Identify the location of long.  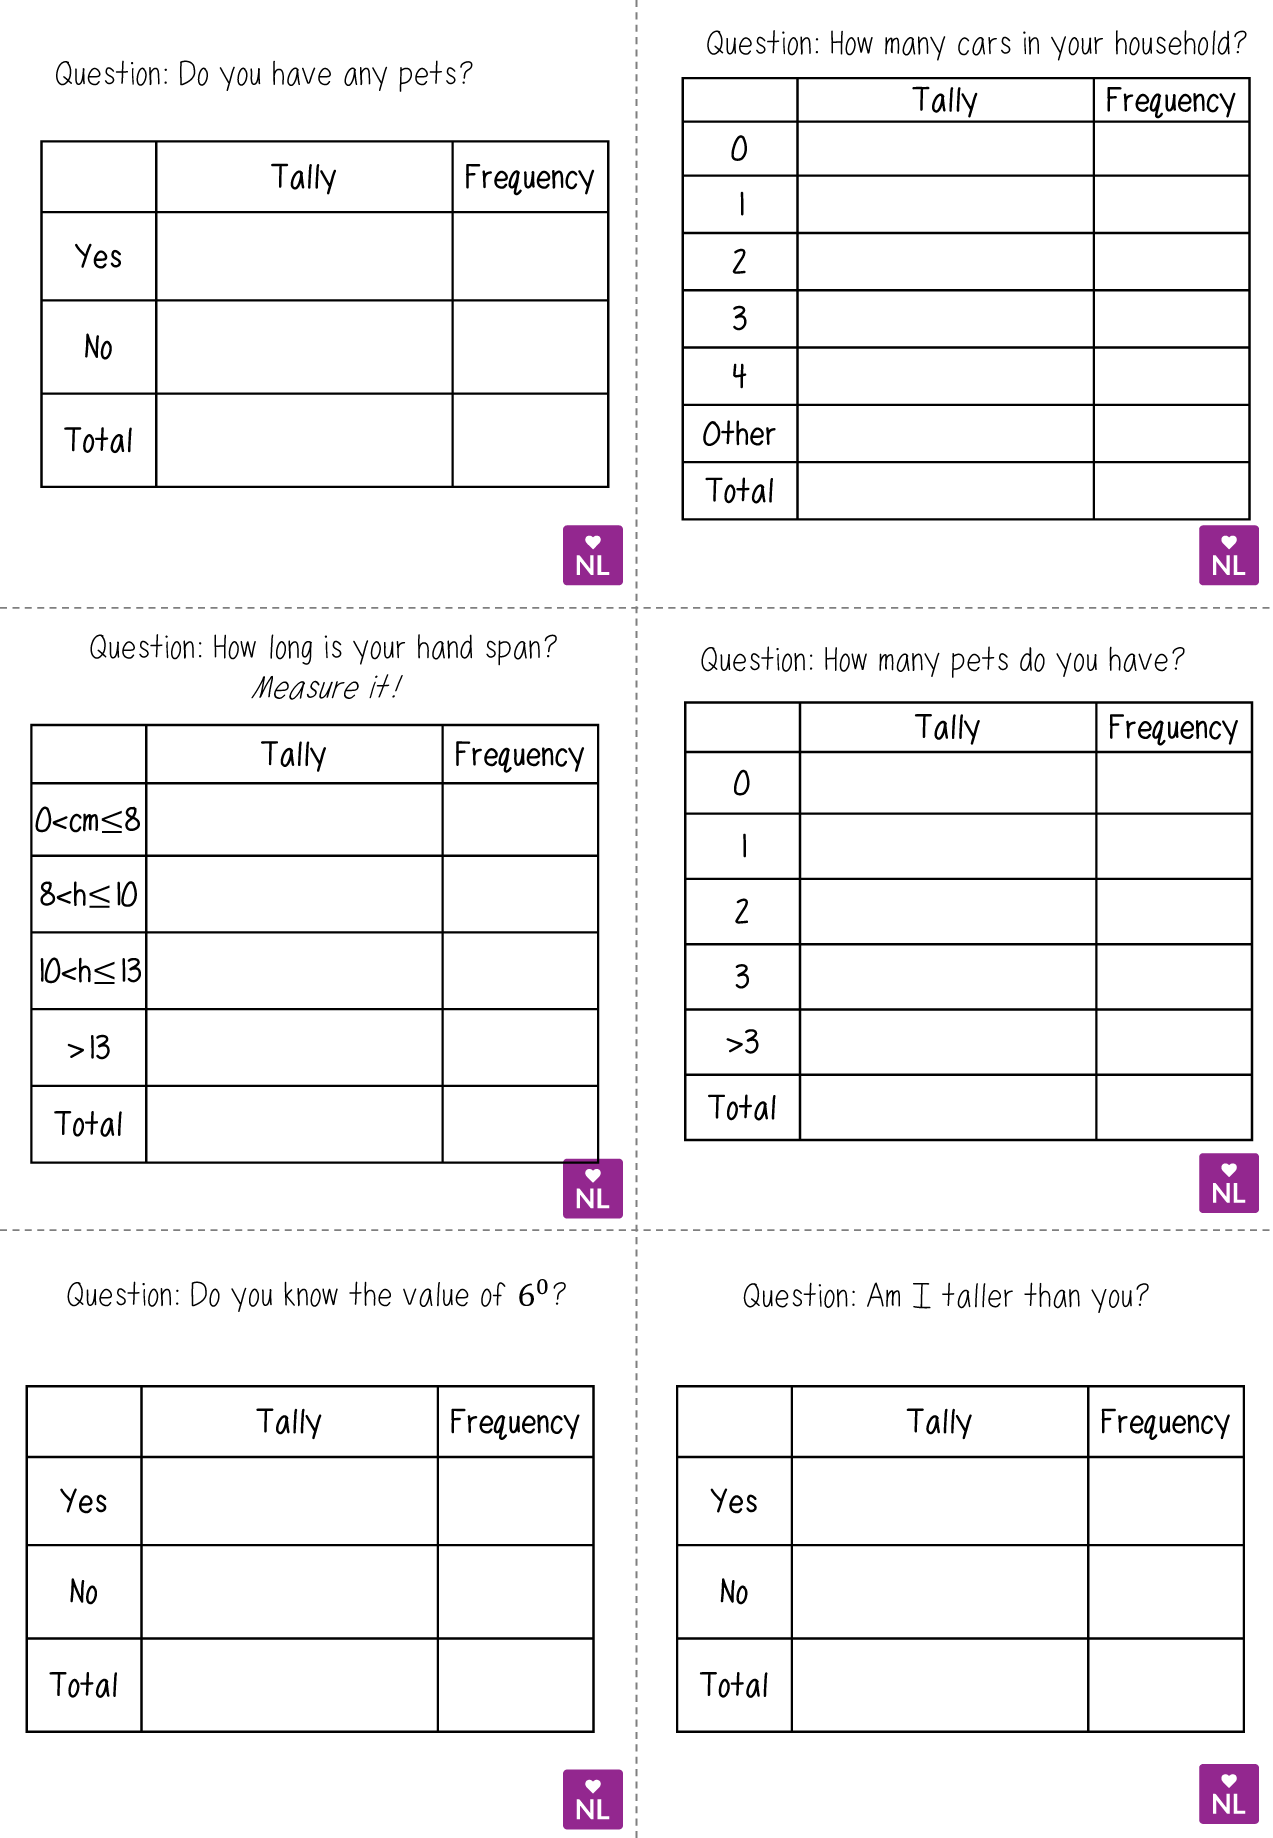
(291, 649).
